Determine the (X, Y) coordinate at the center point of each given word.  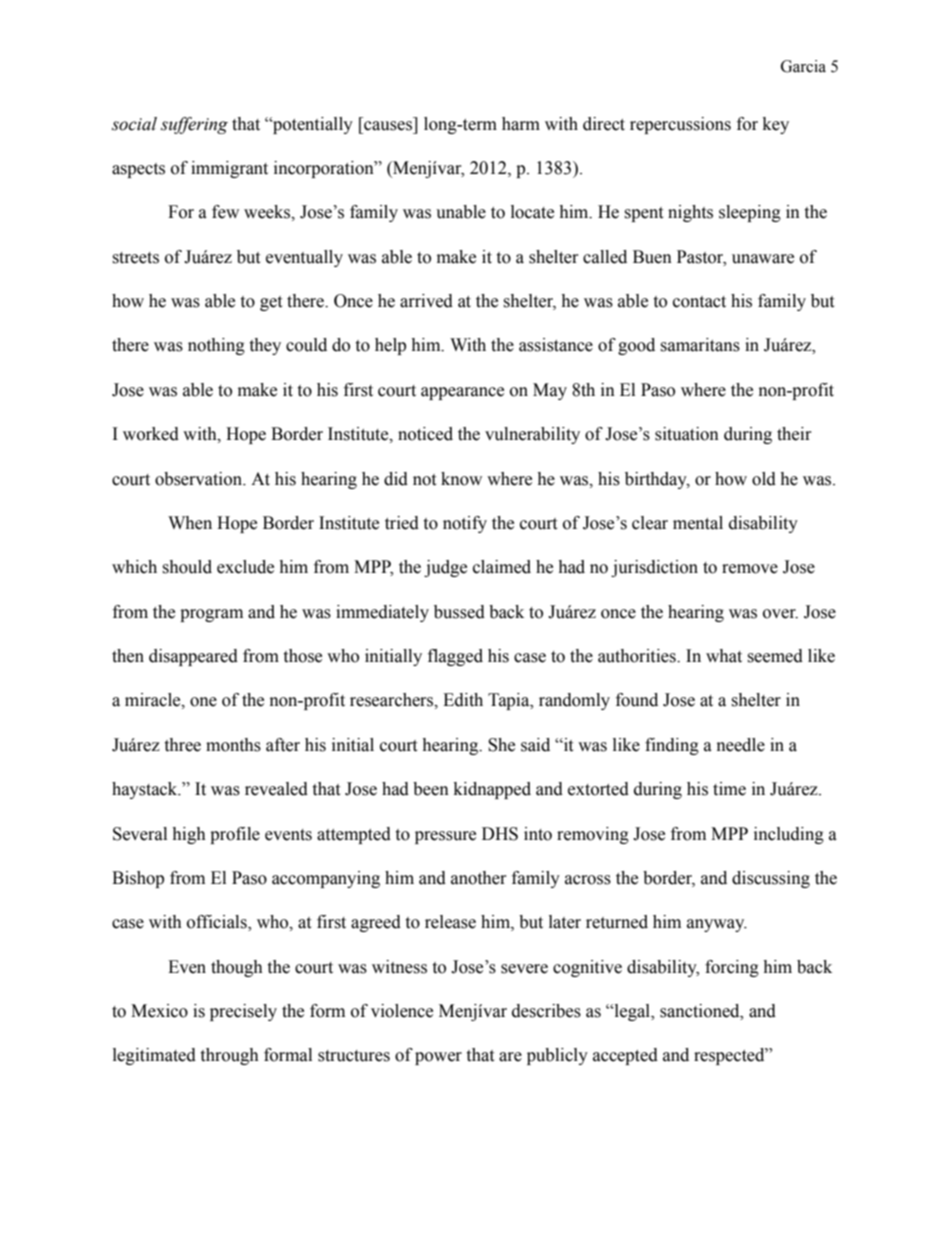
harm (521, 124)
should (187, 567)
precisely (243, 1012)
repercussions (680, 125)
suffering (194, 125)
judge (445, 568)
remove (750, 569)
